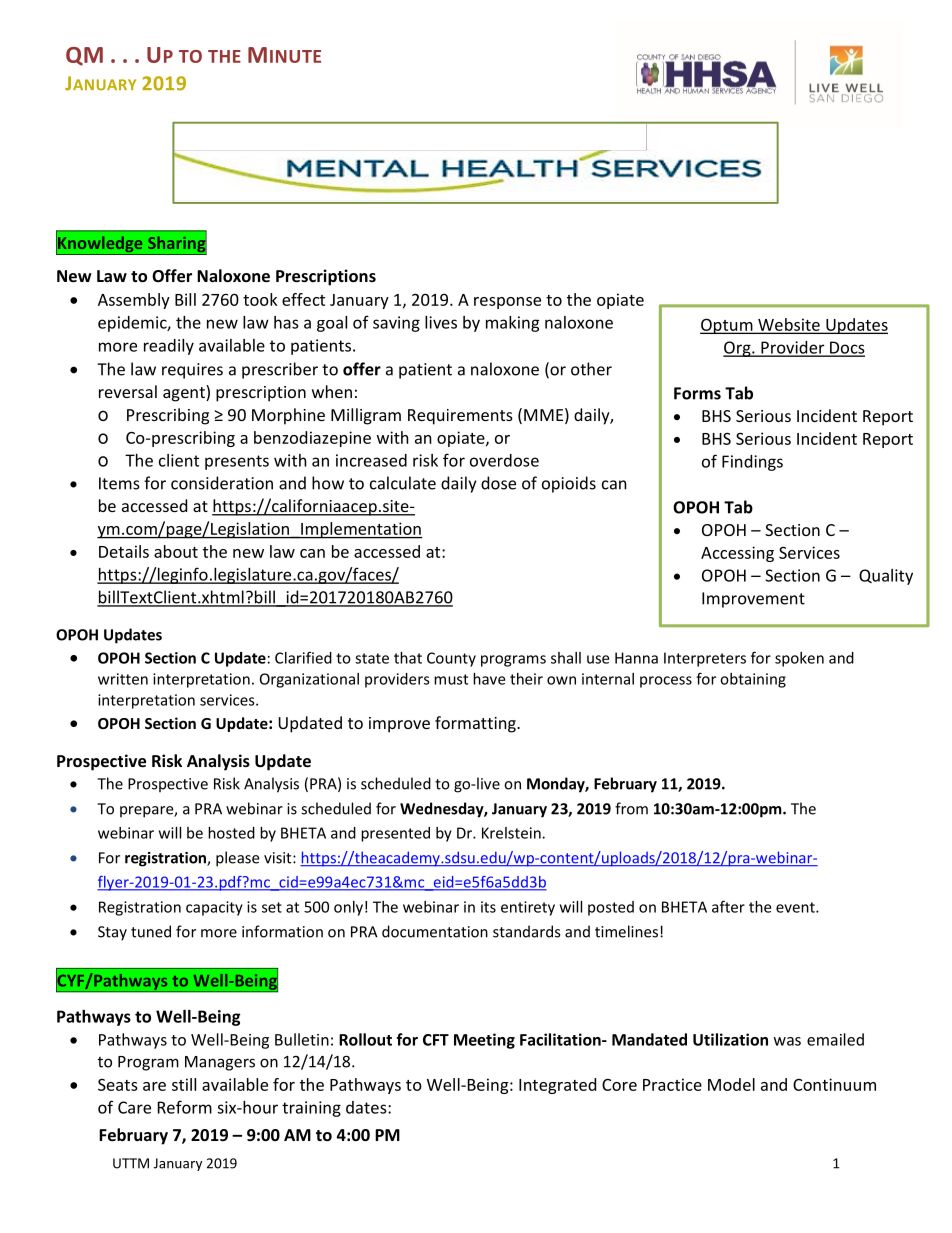 The width and height of the image is (952, 1233). I want to click on readily, so click(169, 347).
